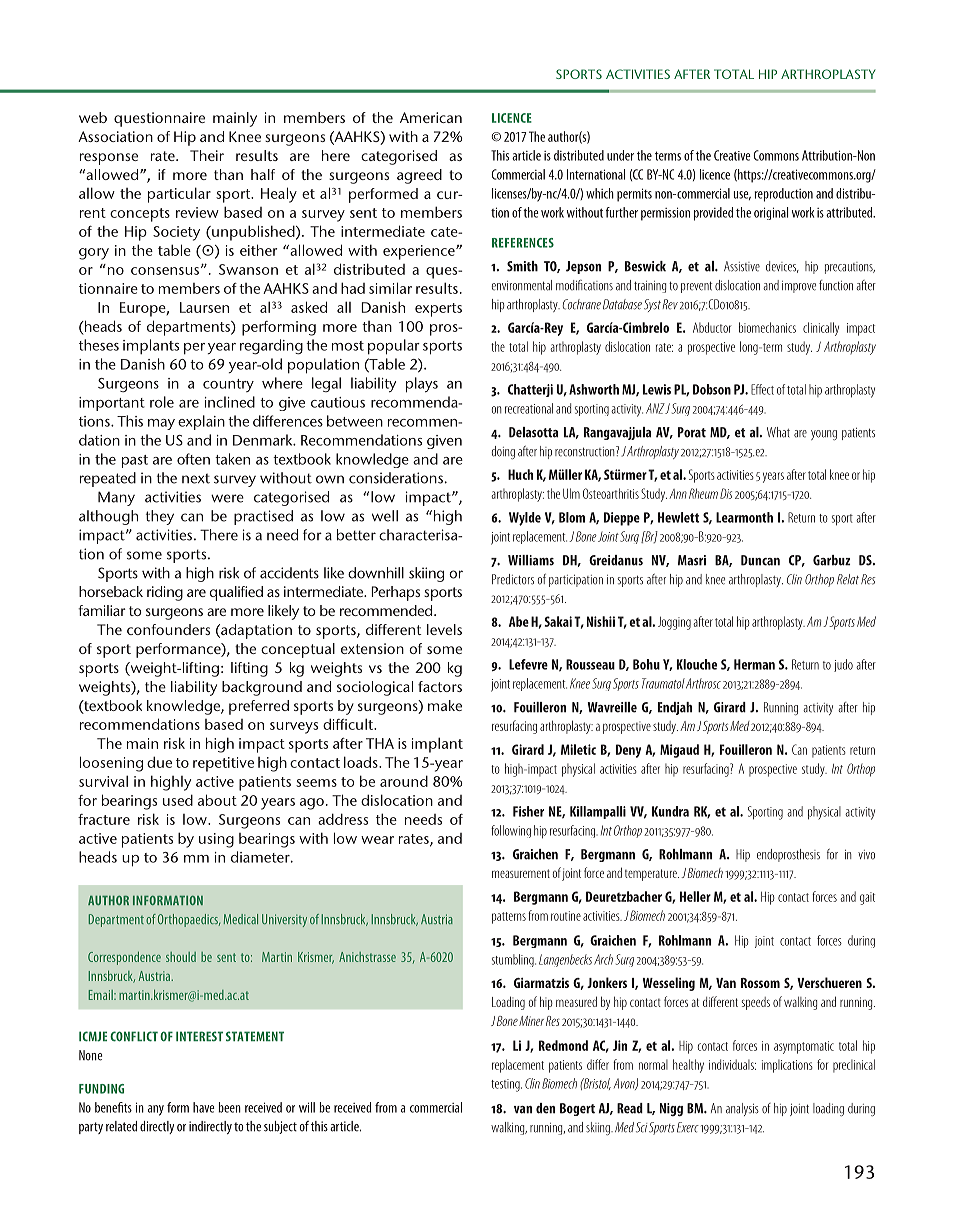 Image resolution: width=954 pixels, height=1232 pixels. What do you see at coordinates (207, 155) in the screenshot?
I see `Their` at bounding box center [207, 155].
